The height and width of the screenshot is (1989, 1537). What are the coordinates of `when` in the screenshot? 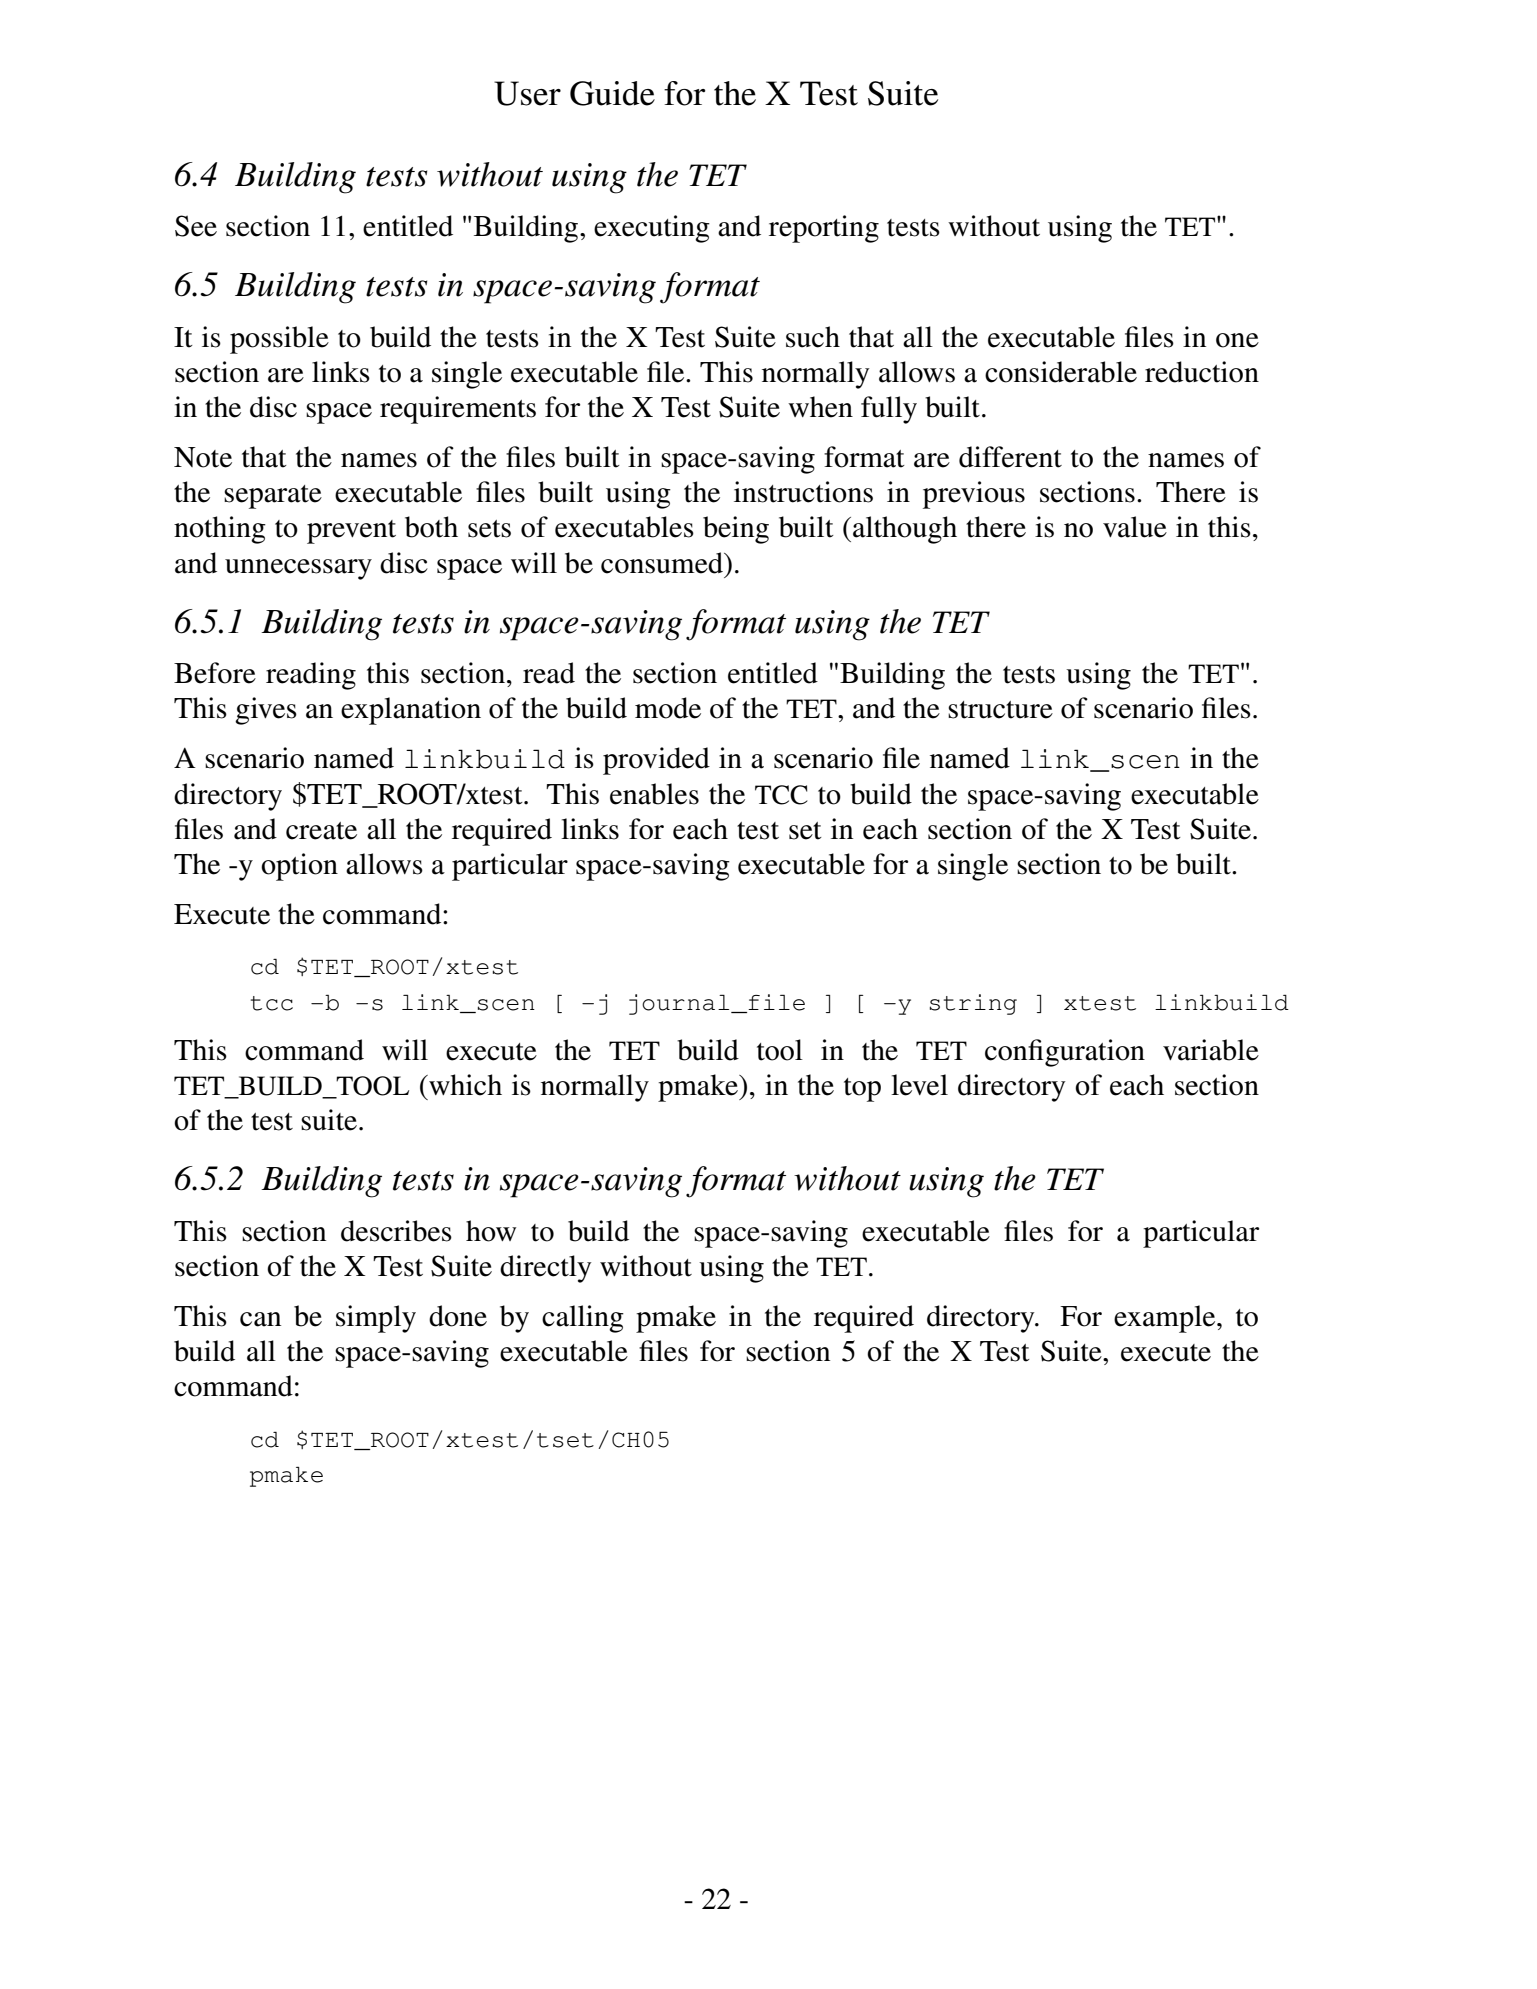 It's located at (820, 407).
